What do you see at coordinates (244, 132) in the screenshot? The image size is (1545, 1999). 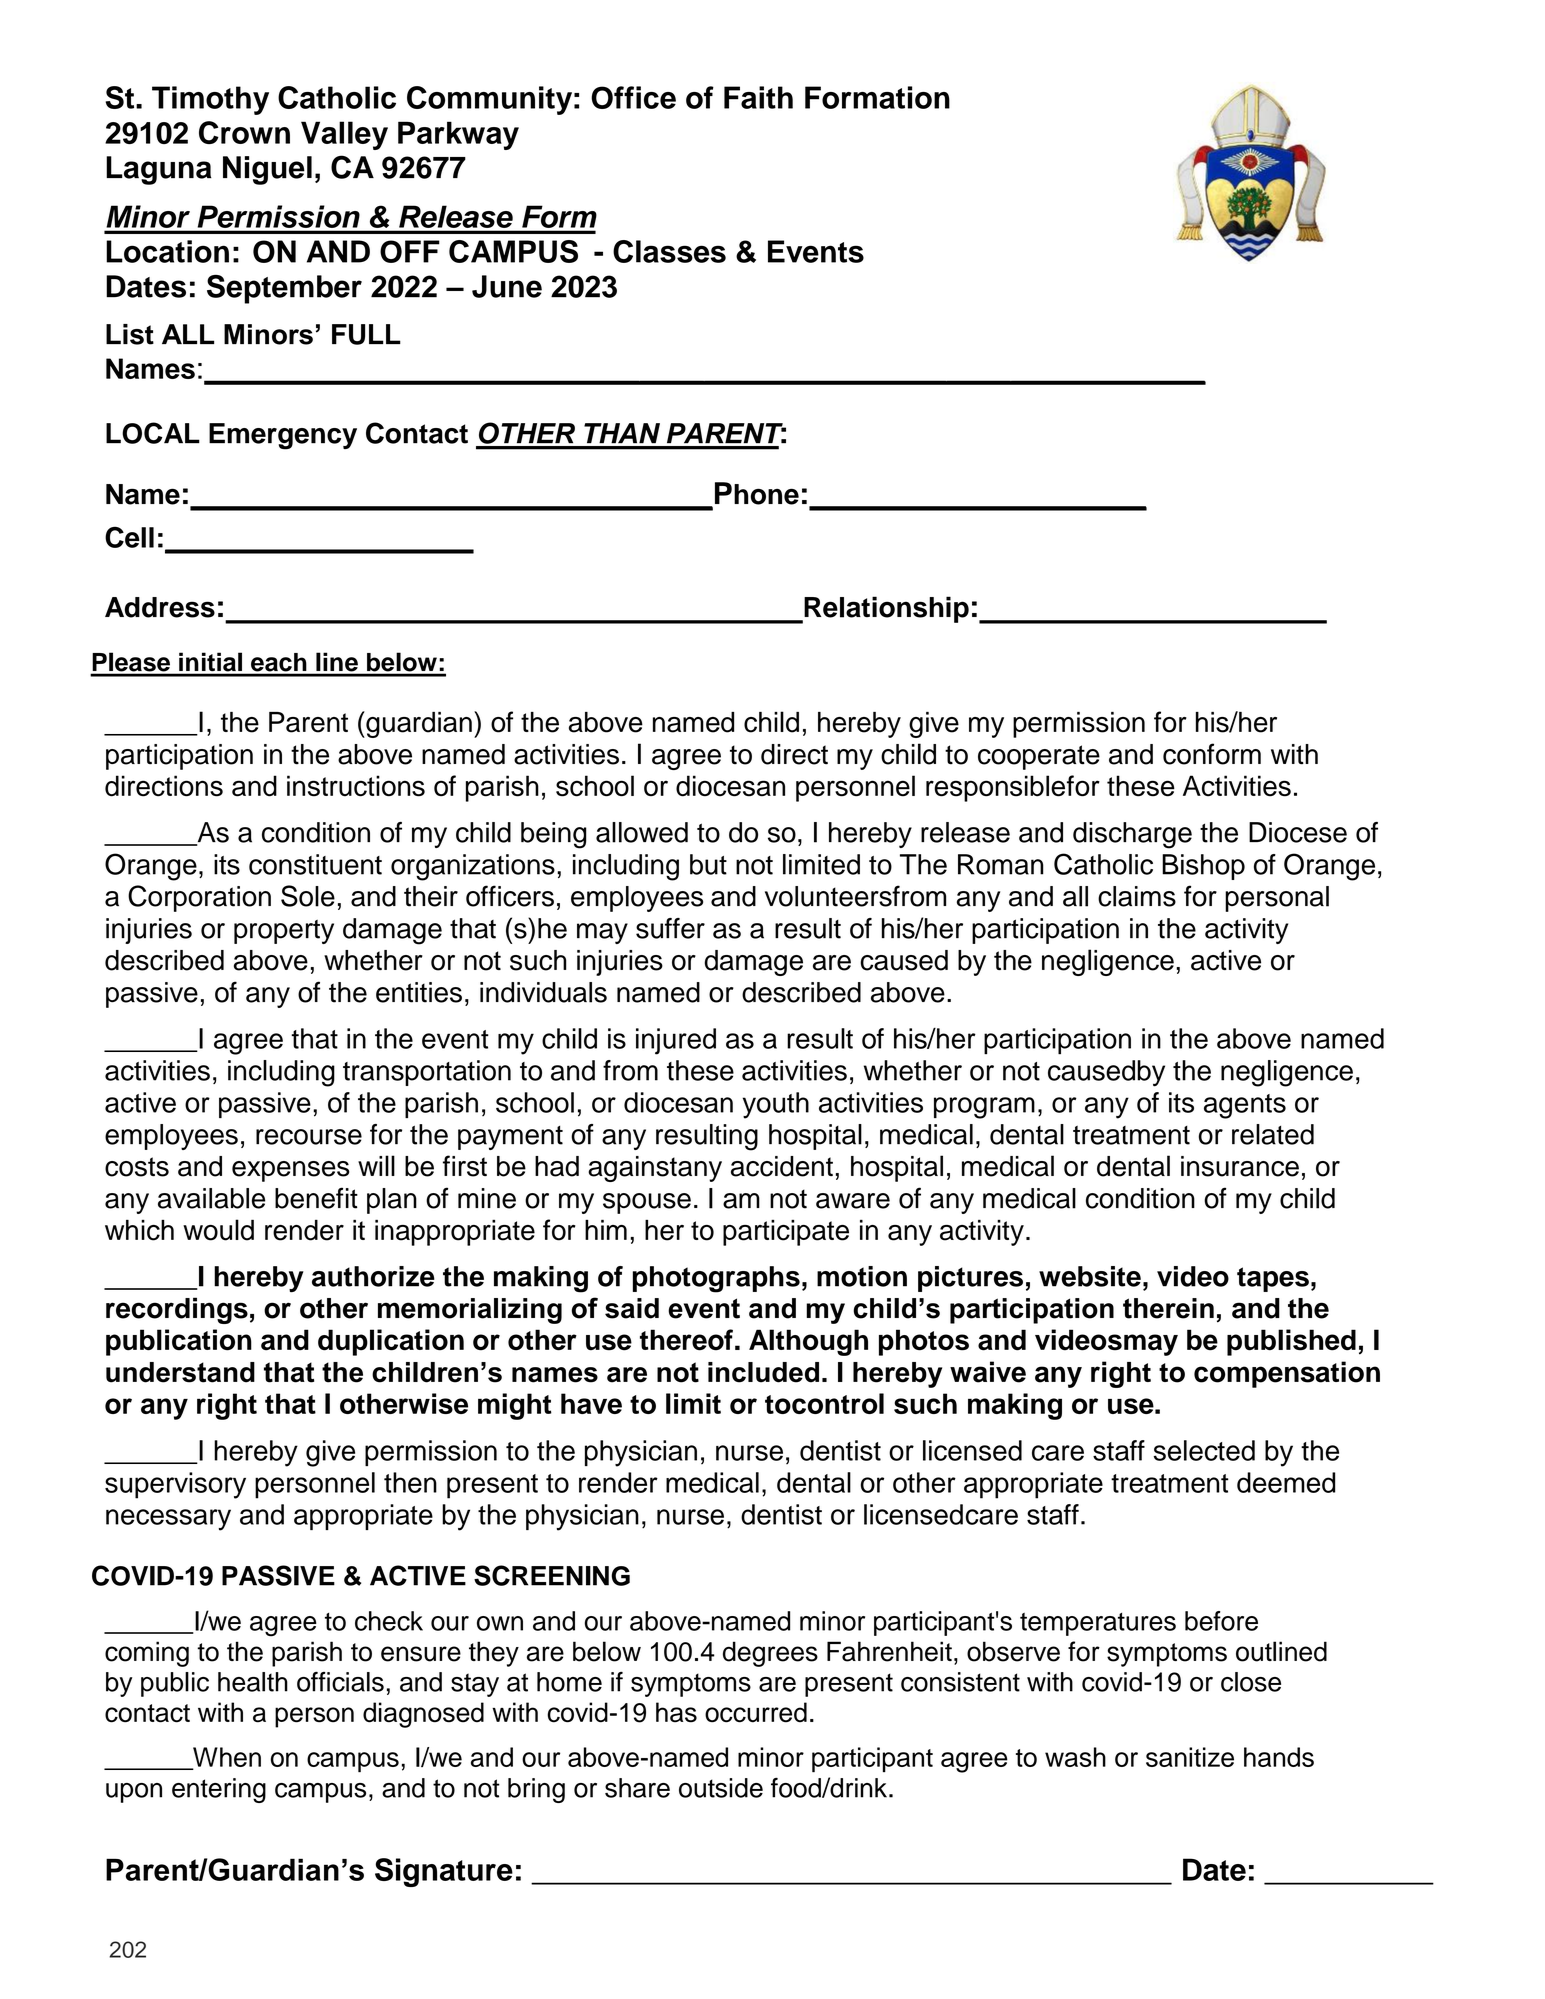 I see `Crown` at bounding box center [244, 132].
